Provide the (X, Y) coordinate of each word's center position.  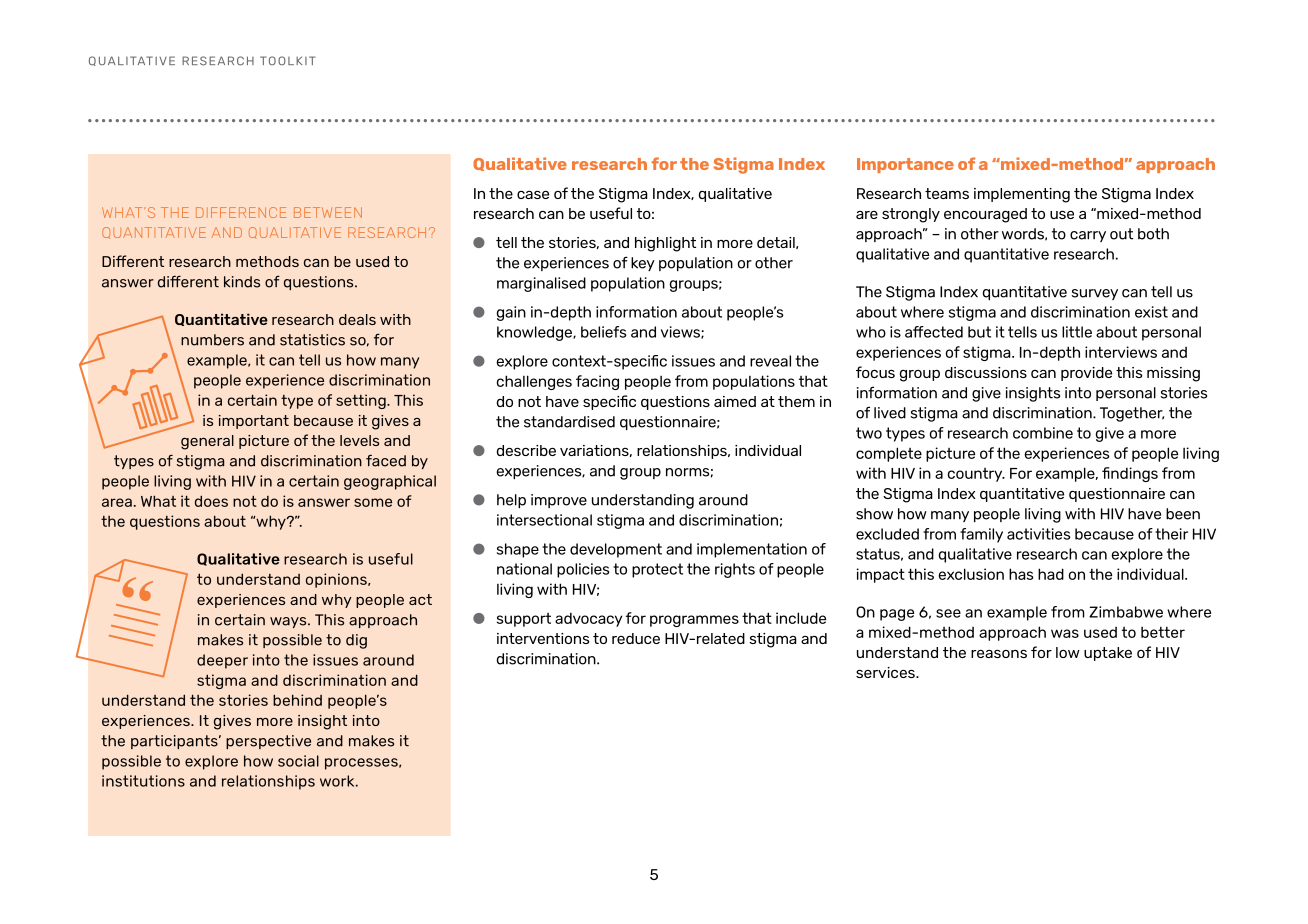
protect (657, 570)
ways (289, 622)
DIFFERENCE (241, 212)
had (1051, 574)
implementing (1022, 195)
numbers (212, 340)
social (298, 761)
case (533, 194)
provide (1086, 374)
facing (597, 382)
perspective (268, 742)
